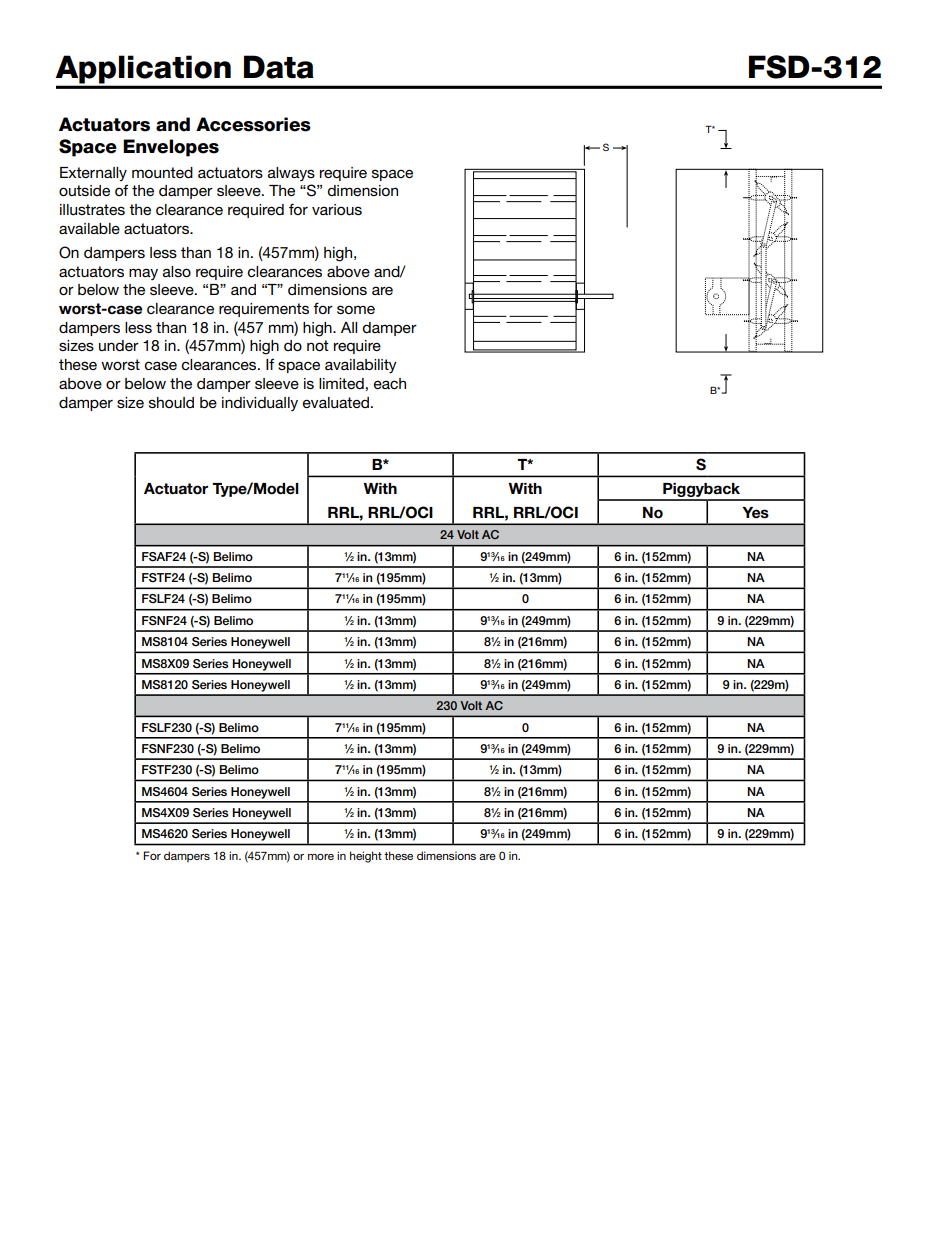  I want to click on various, so click(337, 209).
